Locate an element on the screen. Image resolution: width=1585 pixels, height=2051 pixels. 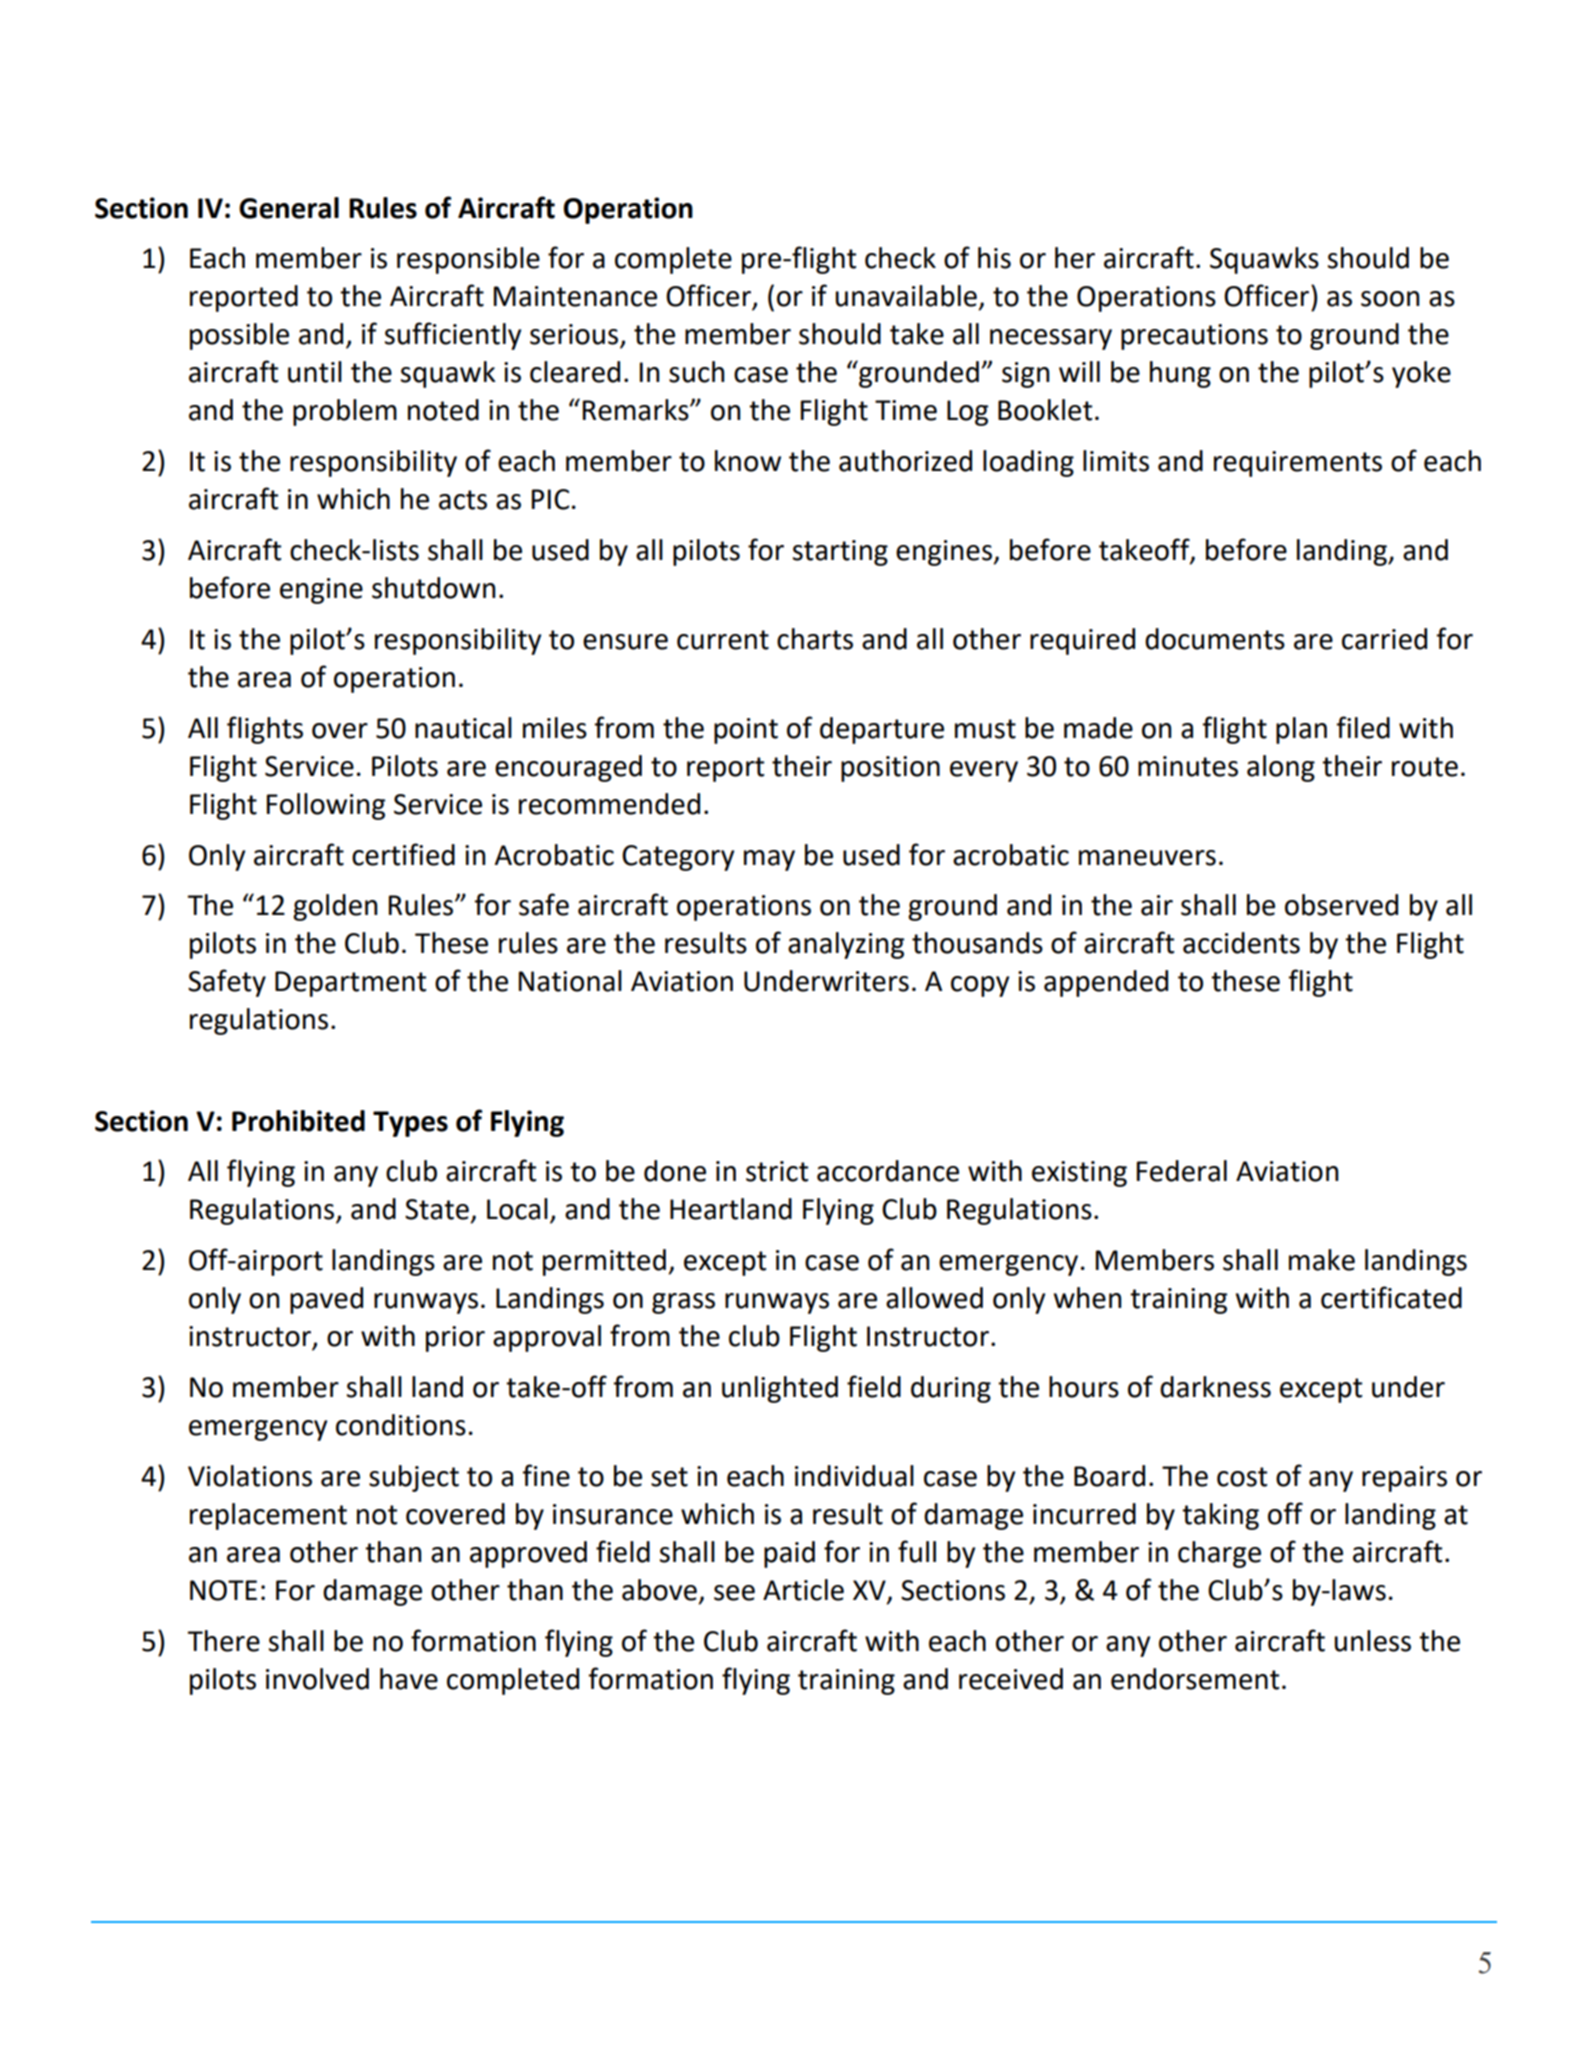
have is located at coordinates (409, 1679).
